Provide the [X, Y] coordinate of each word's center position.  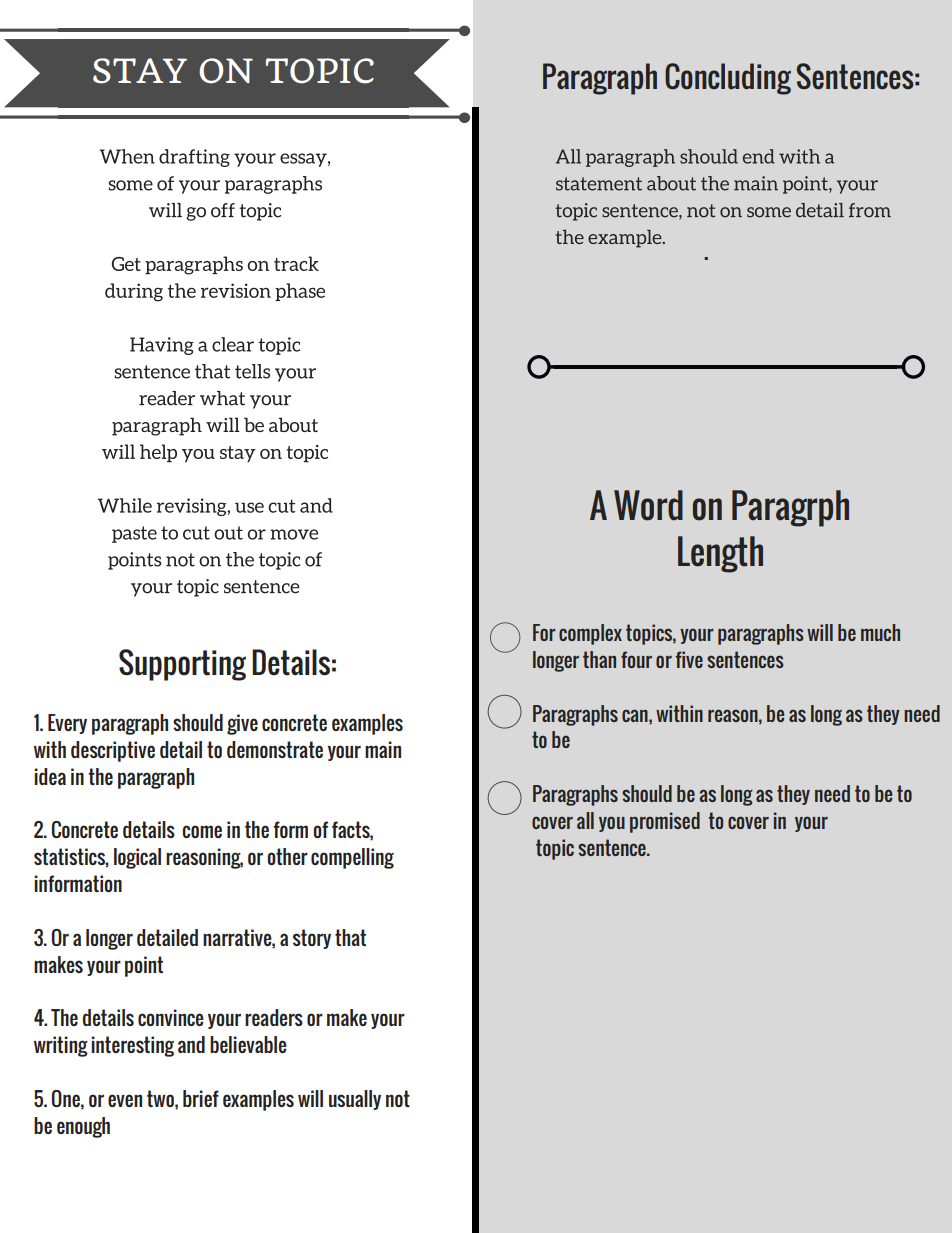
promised [665, 822]
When [127, 156]
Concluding [728, 79]
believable [248, 1044]
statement [599, 184]
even [125, 1100]
